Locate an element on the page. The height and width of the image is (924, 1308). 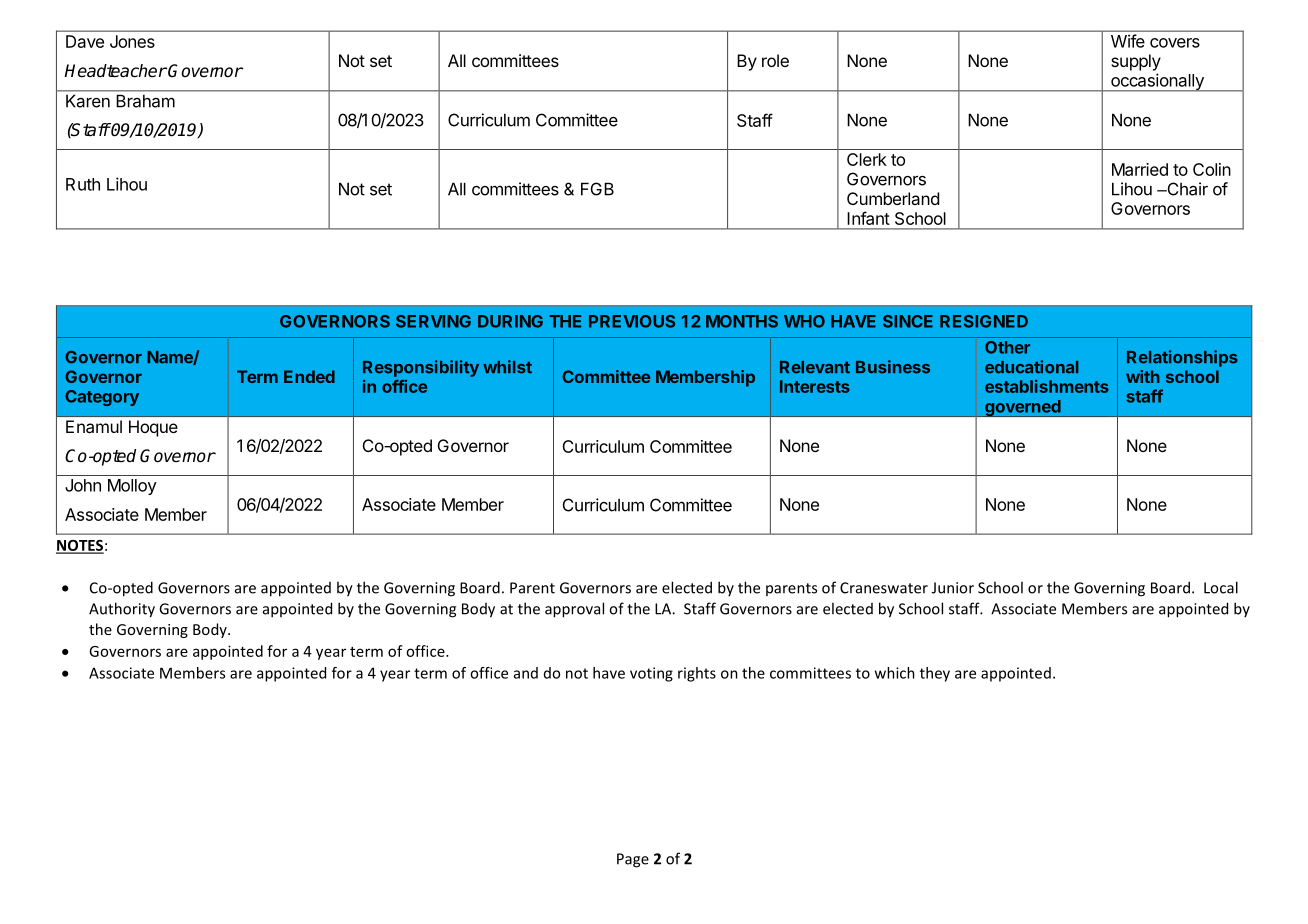
supply is located at coordinates (1136, 62).
